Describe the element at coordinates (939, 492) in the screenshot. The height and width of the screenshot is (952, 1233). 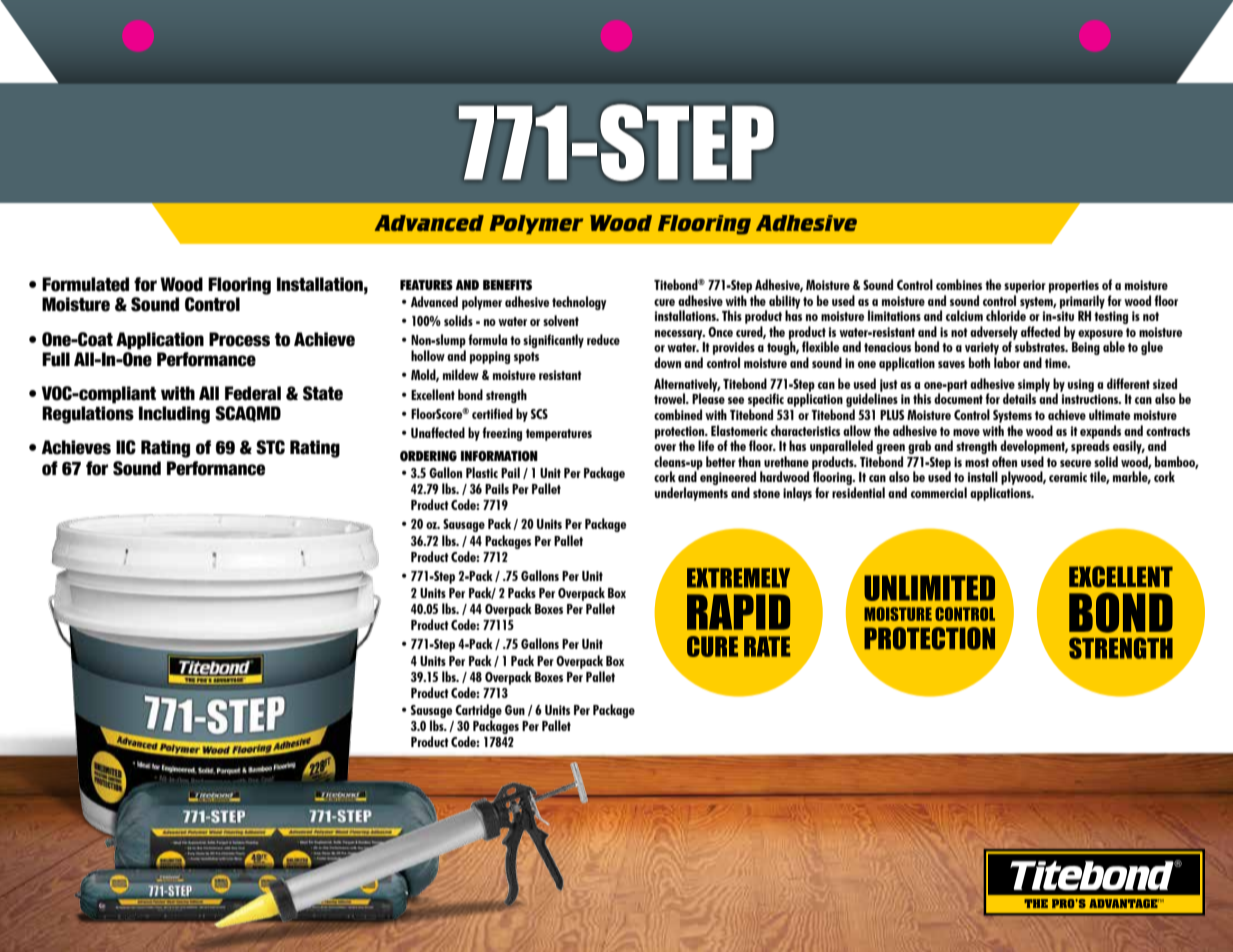
I see `commercial` at that location.
